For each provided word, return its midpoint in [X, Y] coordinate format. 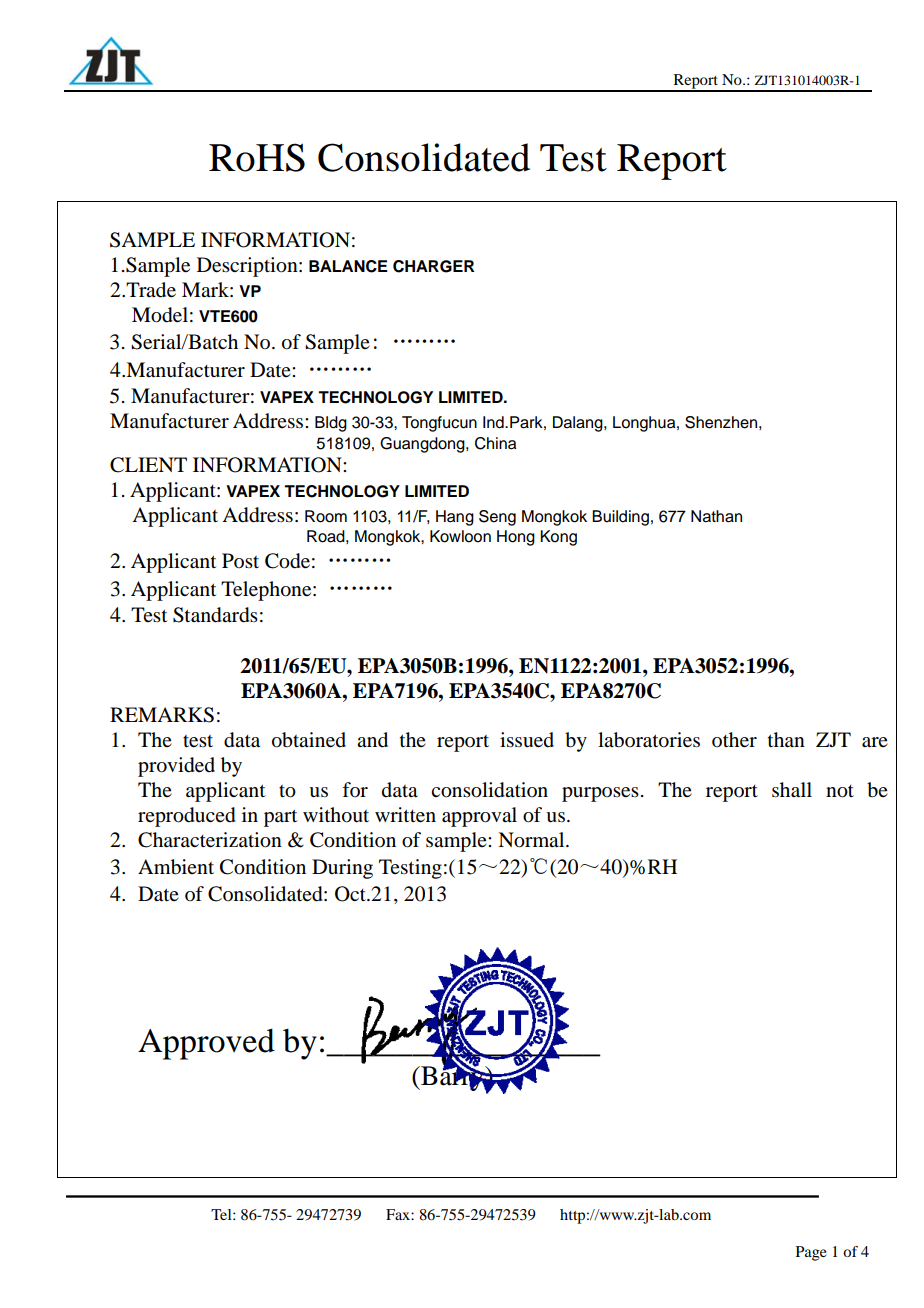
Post [240, 560]
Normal [532, 840]
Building [620, 518]
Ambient [176, 867]
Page [811, 1253]
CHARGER [434, 266]
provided [176, 767]
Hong [516, 538]
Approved [206, 1044]
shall [792, 790]
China [495, 443]
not [840, 791]
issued [527, 740]
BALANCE [348, 266]
